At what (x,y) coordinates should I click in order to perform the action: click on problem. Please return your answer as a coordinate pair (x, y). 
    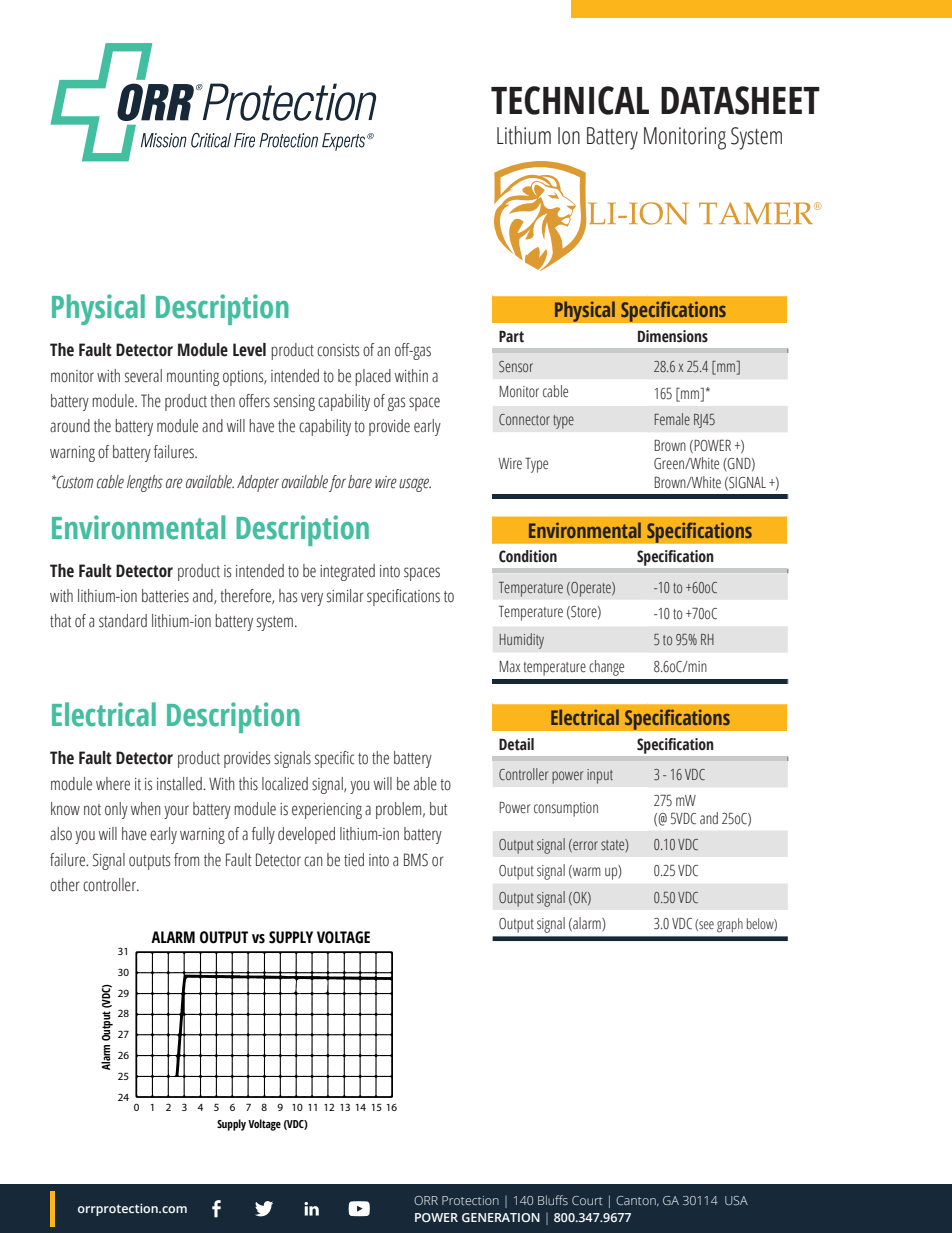
    Looking at the image, I should click on (400, 810).
